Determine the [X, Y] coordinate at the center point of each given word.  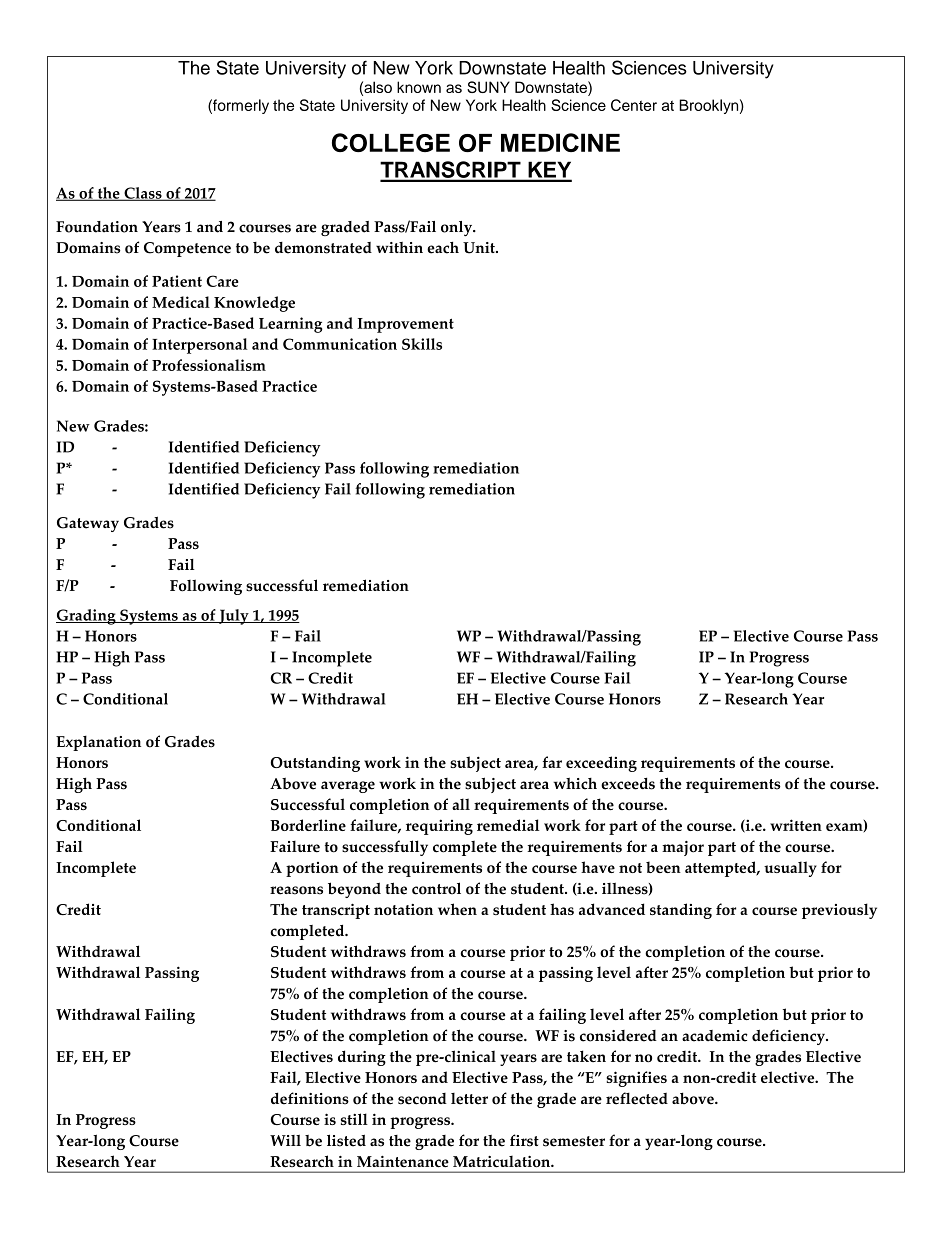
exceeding [601, 764]
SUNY [488, 87]
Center [634, 105]
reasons [296, 890]
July [234, 617]
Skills [422, 344]
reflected [637, 1098]
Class [143, 194]
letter [469, 1099]
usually [790, 869]
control [436, 888]
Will [285, 1140]
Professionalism [209, 365]
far [552, 762]
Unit [480, 248]
